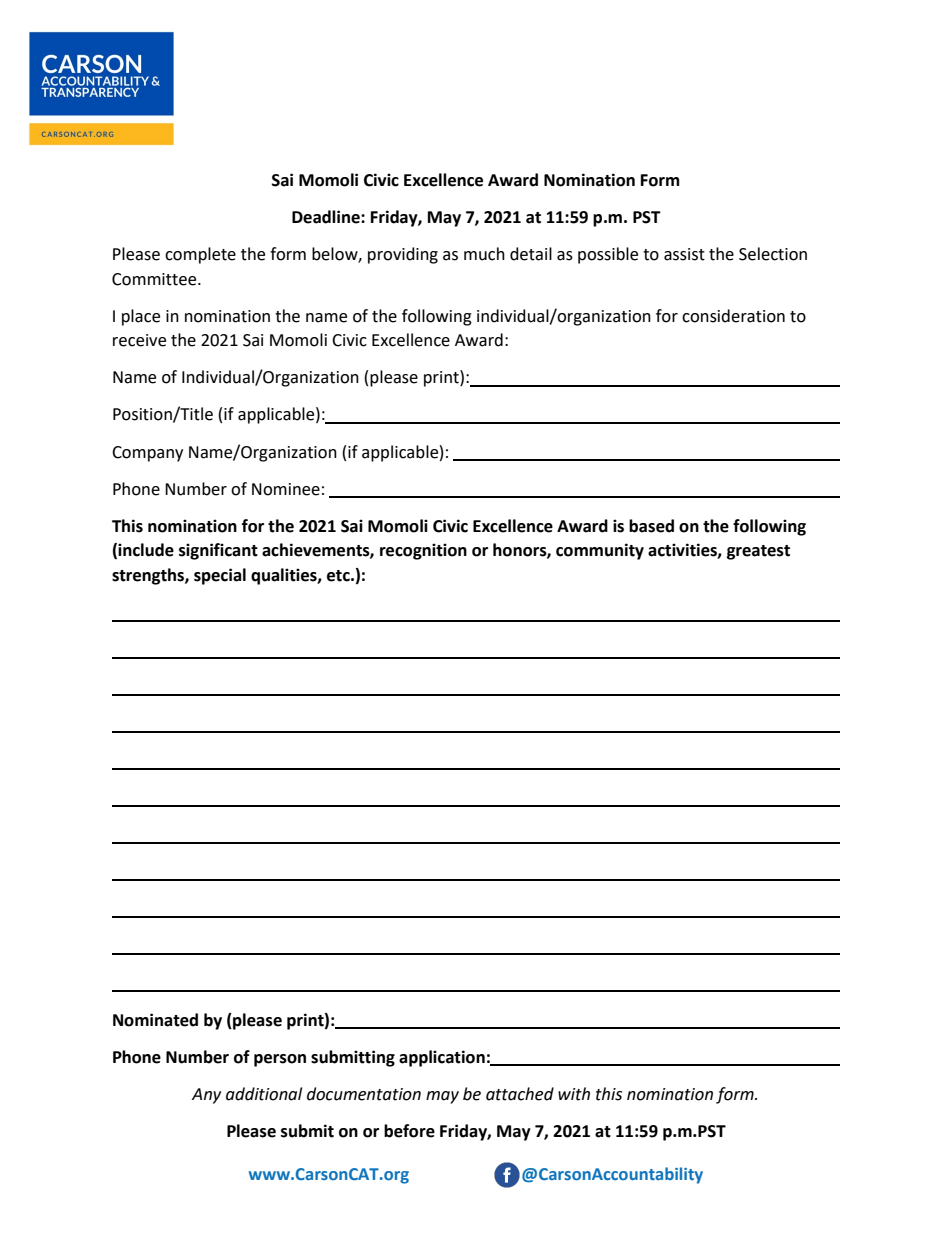 Image resolution: width=952 pixels, height=1233 pixels. What do you see at coordinates (758, 552) in the screenshot?
I see `greatest` at bounding box center [758, 552].
